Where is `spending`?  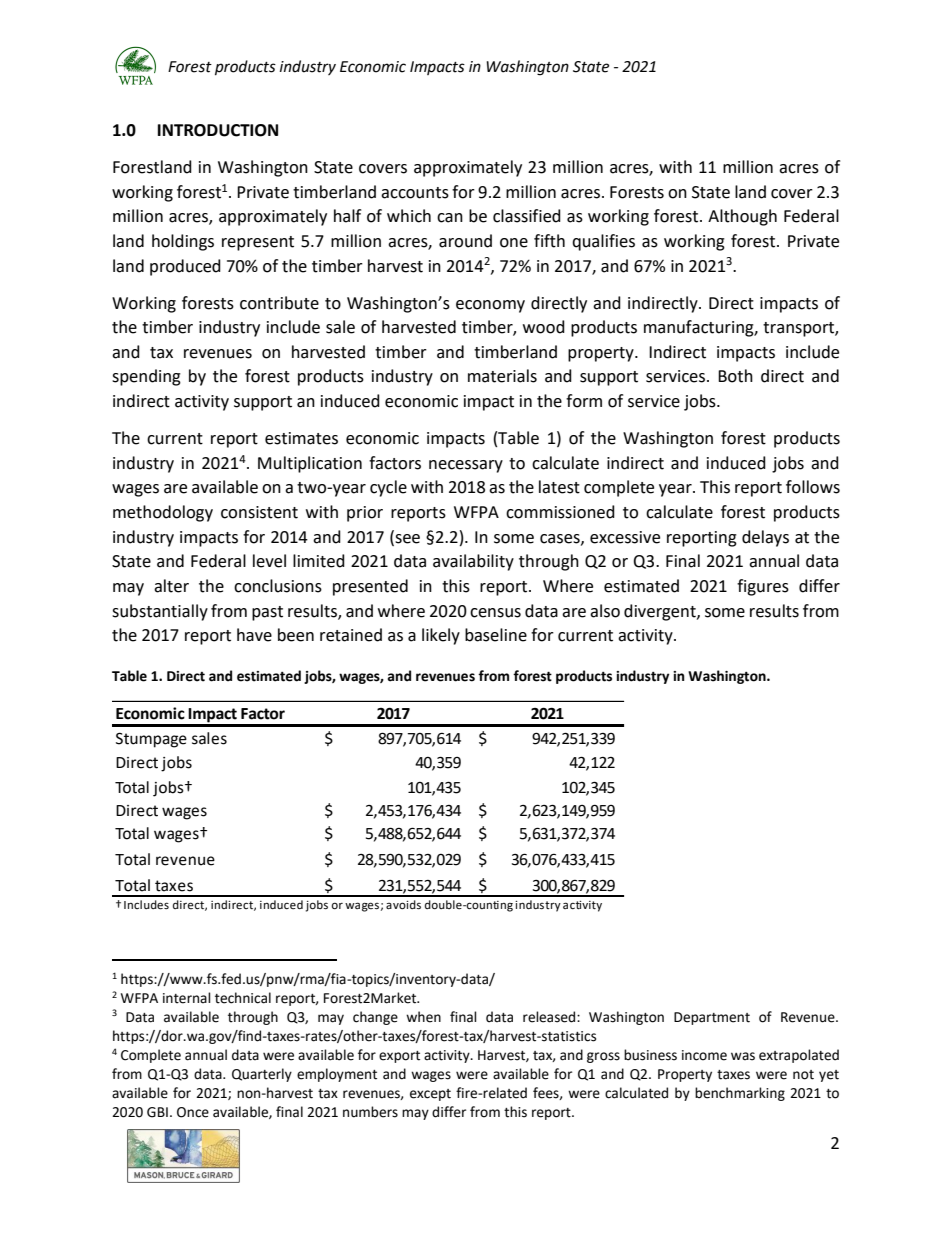
spending is located at coordinates (146, 377).
